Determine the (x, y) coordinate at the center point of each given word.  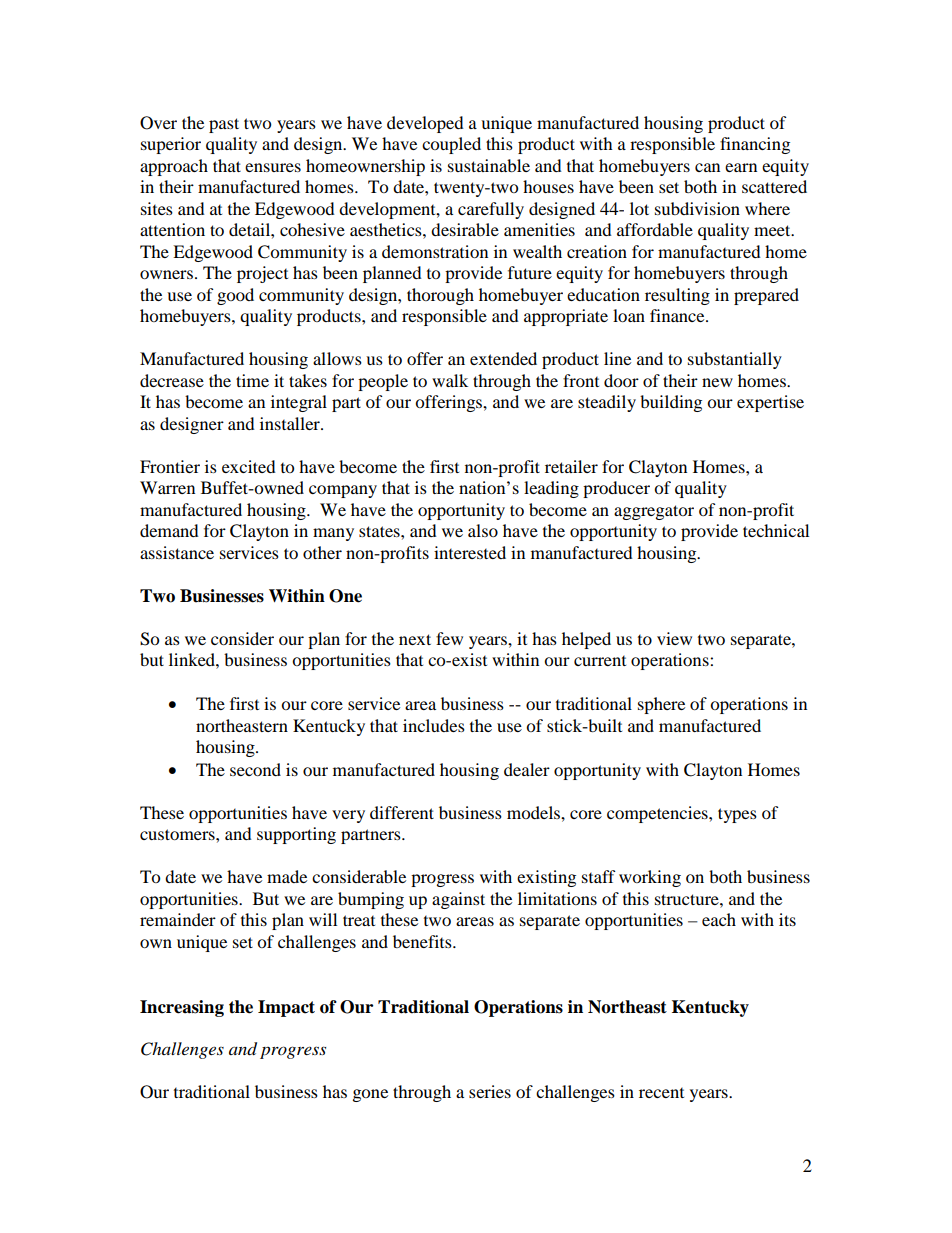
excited (249, 466)
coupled (451, 145)
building (671, 403)
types (737, 815)
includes (434, 725)
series (490, 1091)
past (224, 125)
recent (661, 1093)
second (255, 769)
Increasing (182, 1008)
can (707, 167)
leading (551, 489)
